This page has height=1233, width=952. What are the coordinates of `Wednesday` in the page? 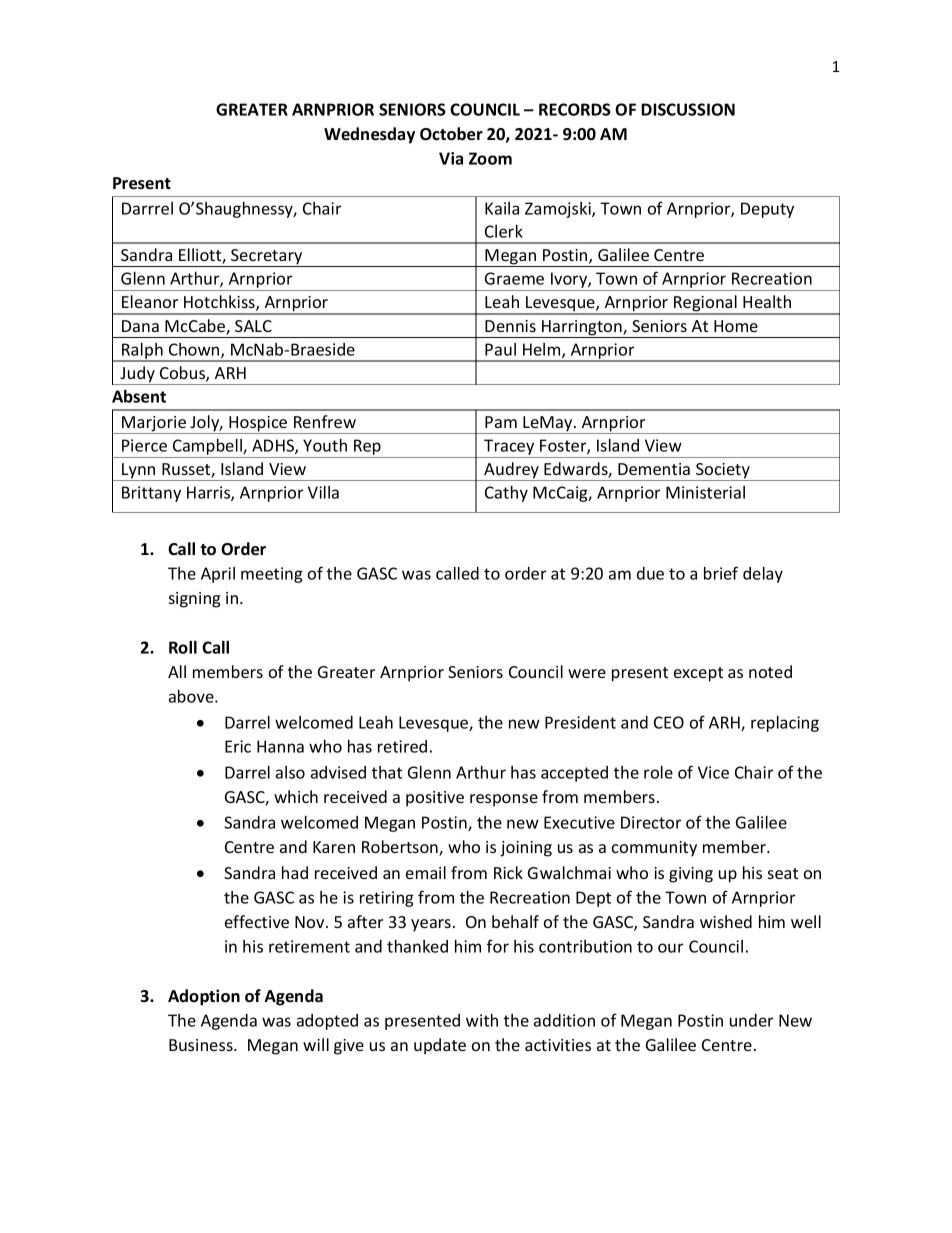 It's located at (369, 135).
